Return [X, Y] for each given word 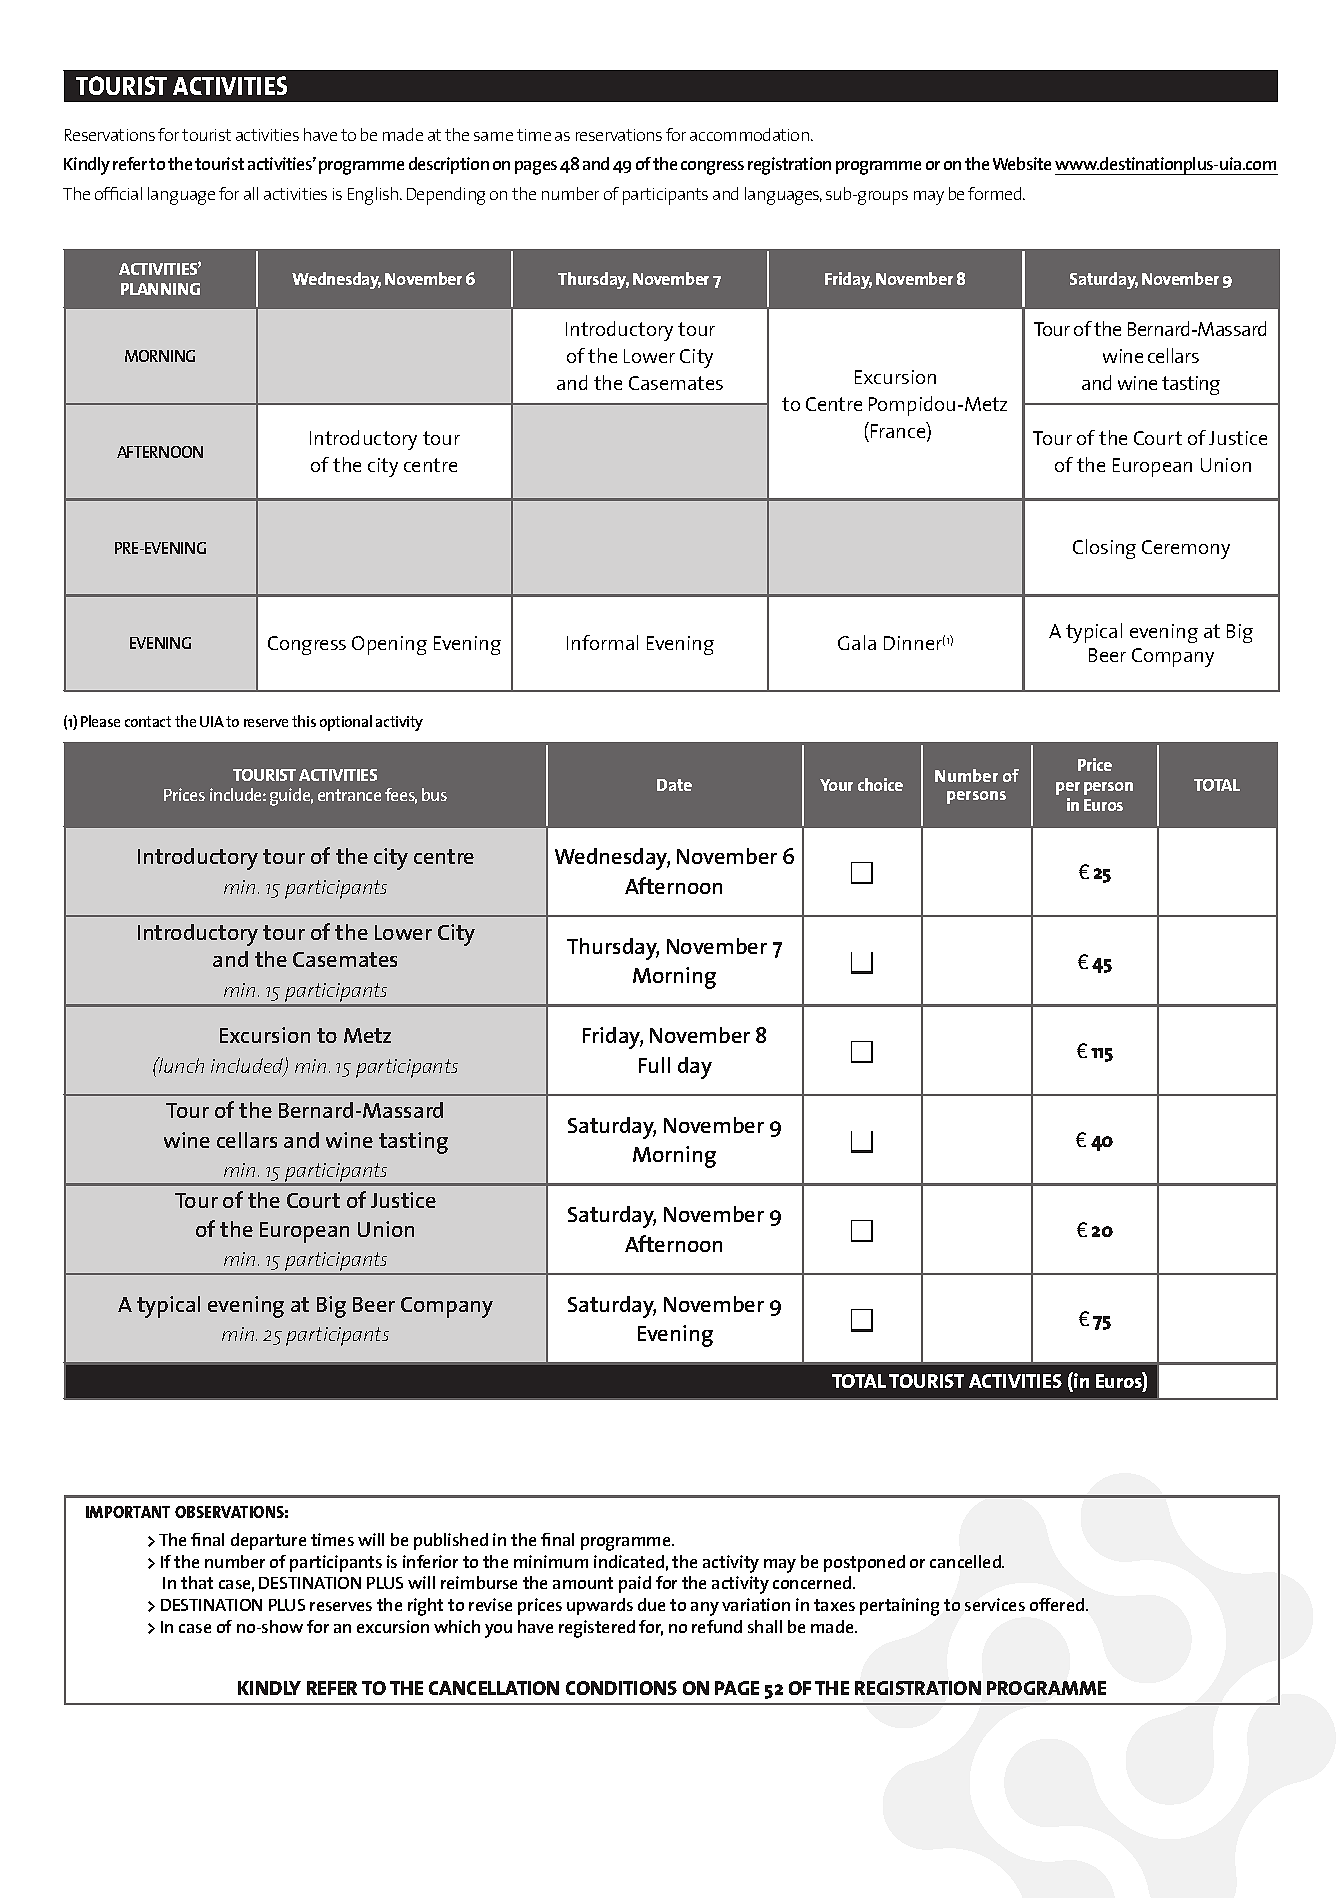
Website [1022, 163]
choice [880, 784]
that [197, 1582]
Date [674, 785]
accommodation [749, 134]
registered [597, 1629]
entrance [349, 795]
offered [1057, 1604]
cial [131, 193]
